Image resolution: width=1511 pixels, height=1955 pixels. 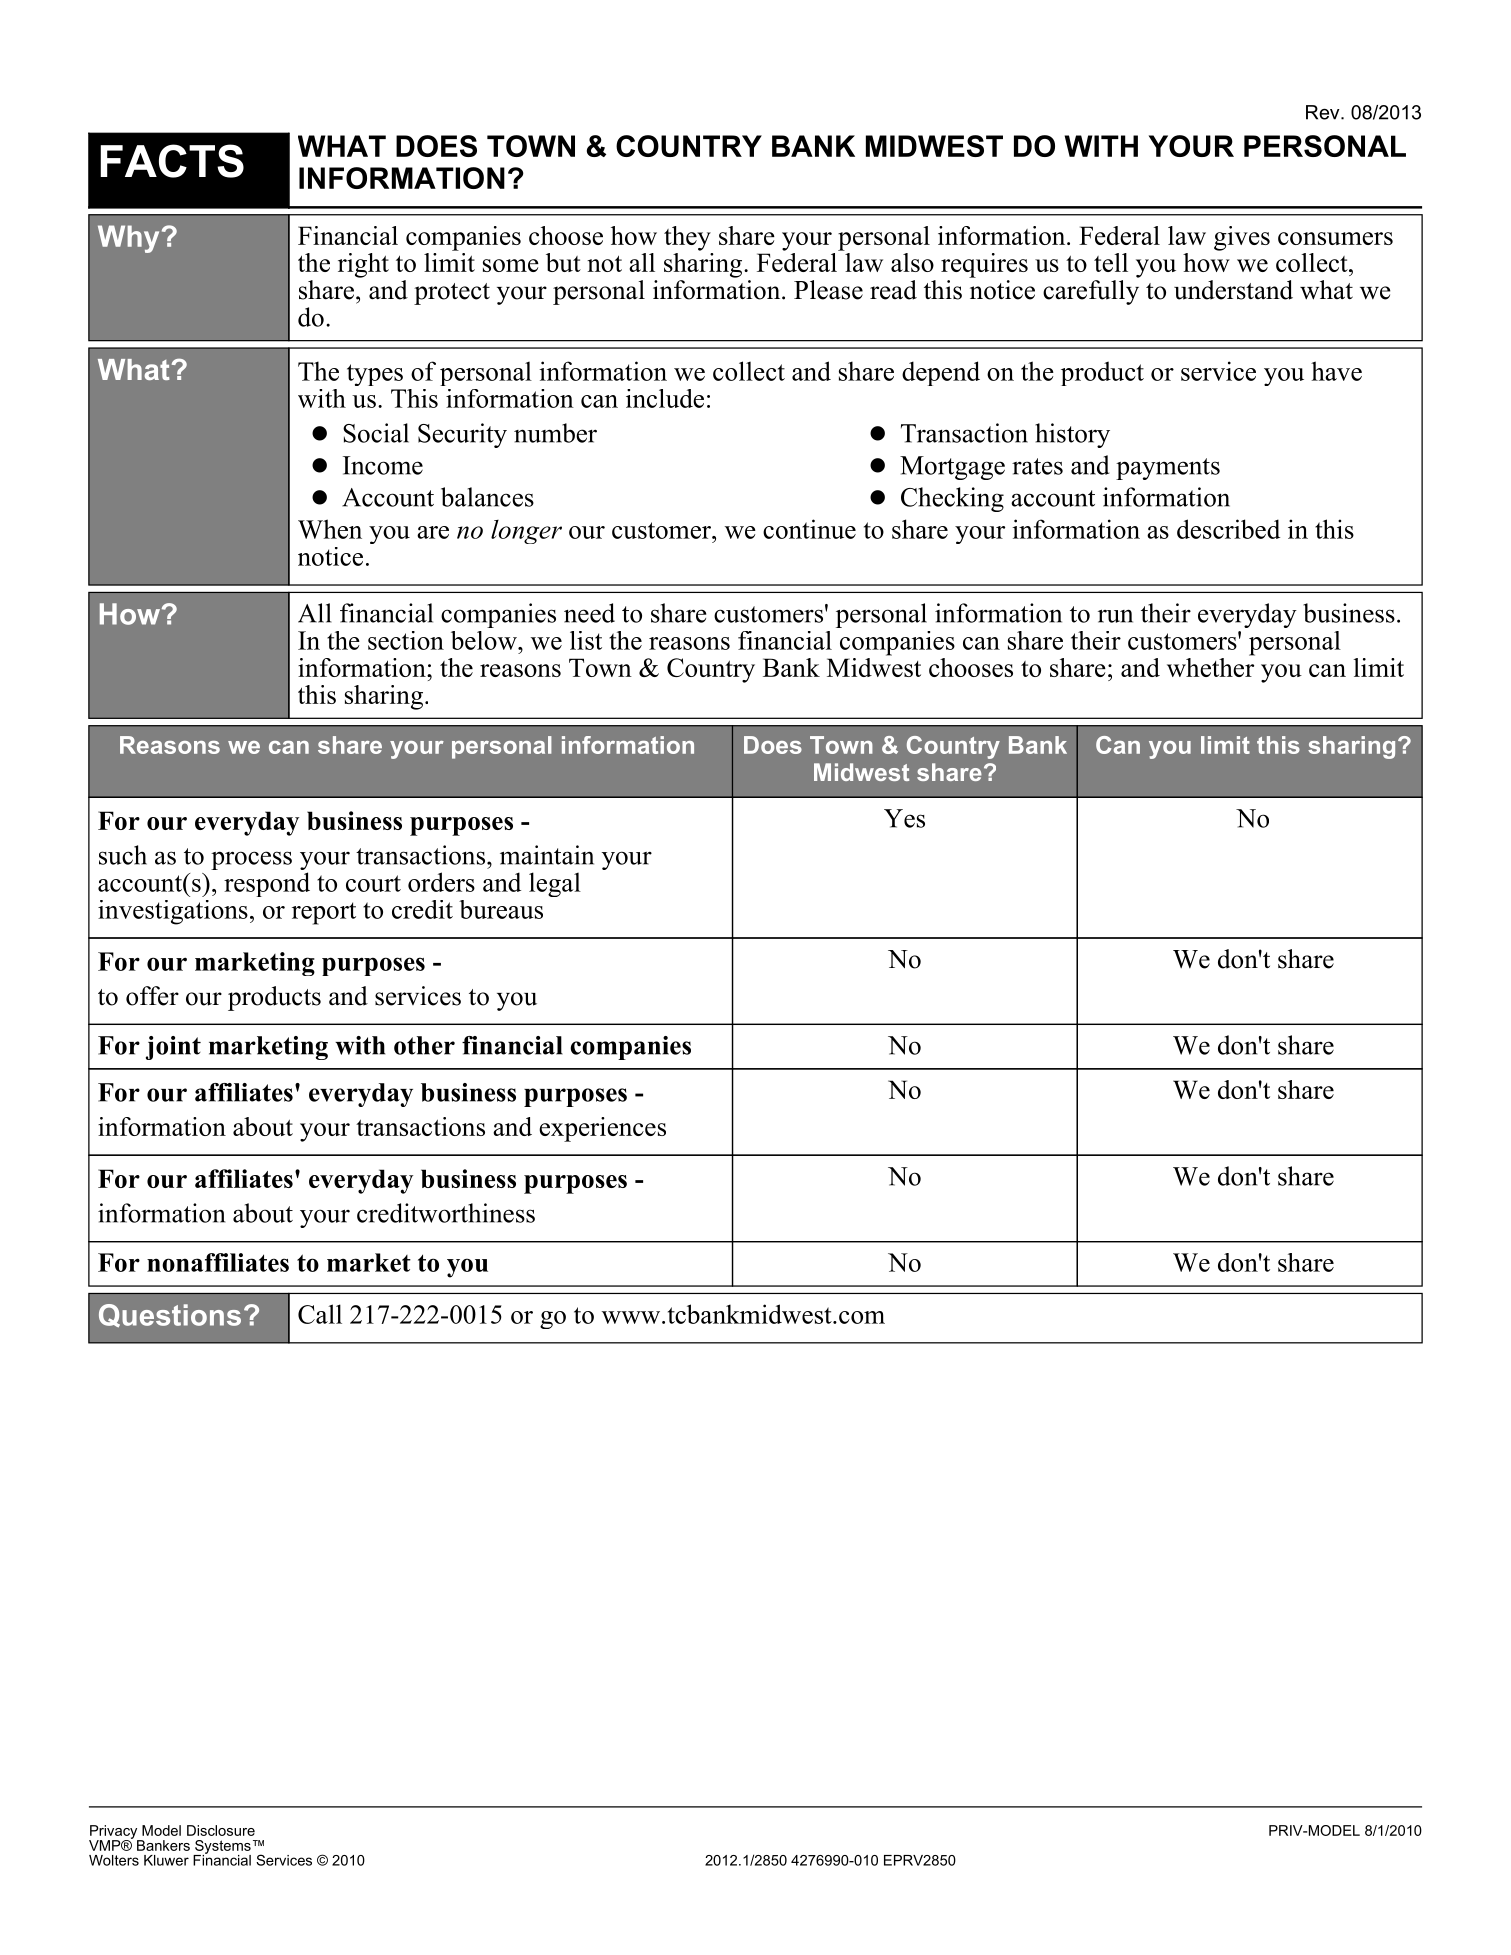 What do you see at coordinates (555, 884) in the screenshot?
I see `legal` at bounding box center [555, 884].
